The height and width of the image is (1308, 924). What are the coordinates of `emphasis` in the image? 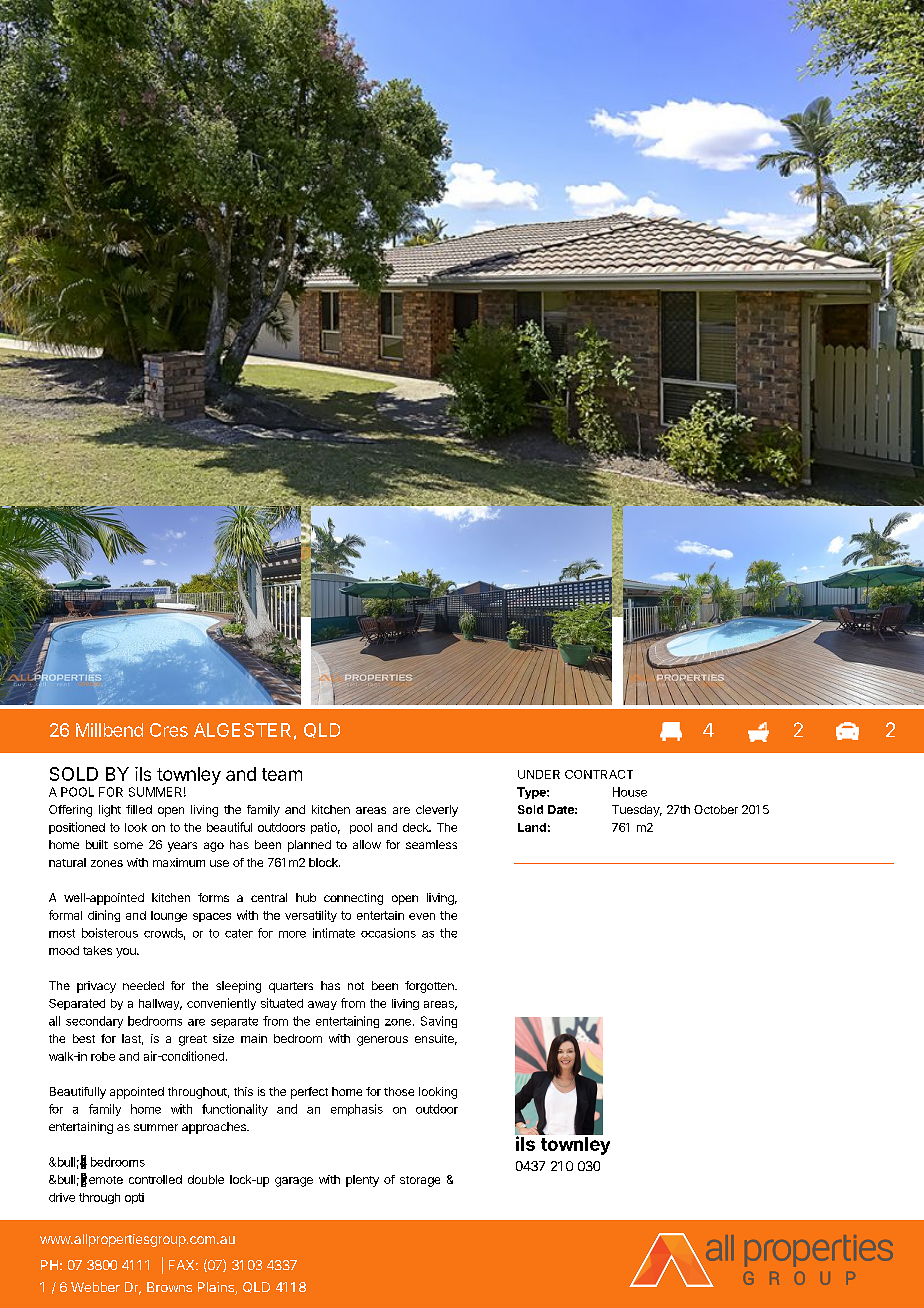 It's located at (357, 1110).
